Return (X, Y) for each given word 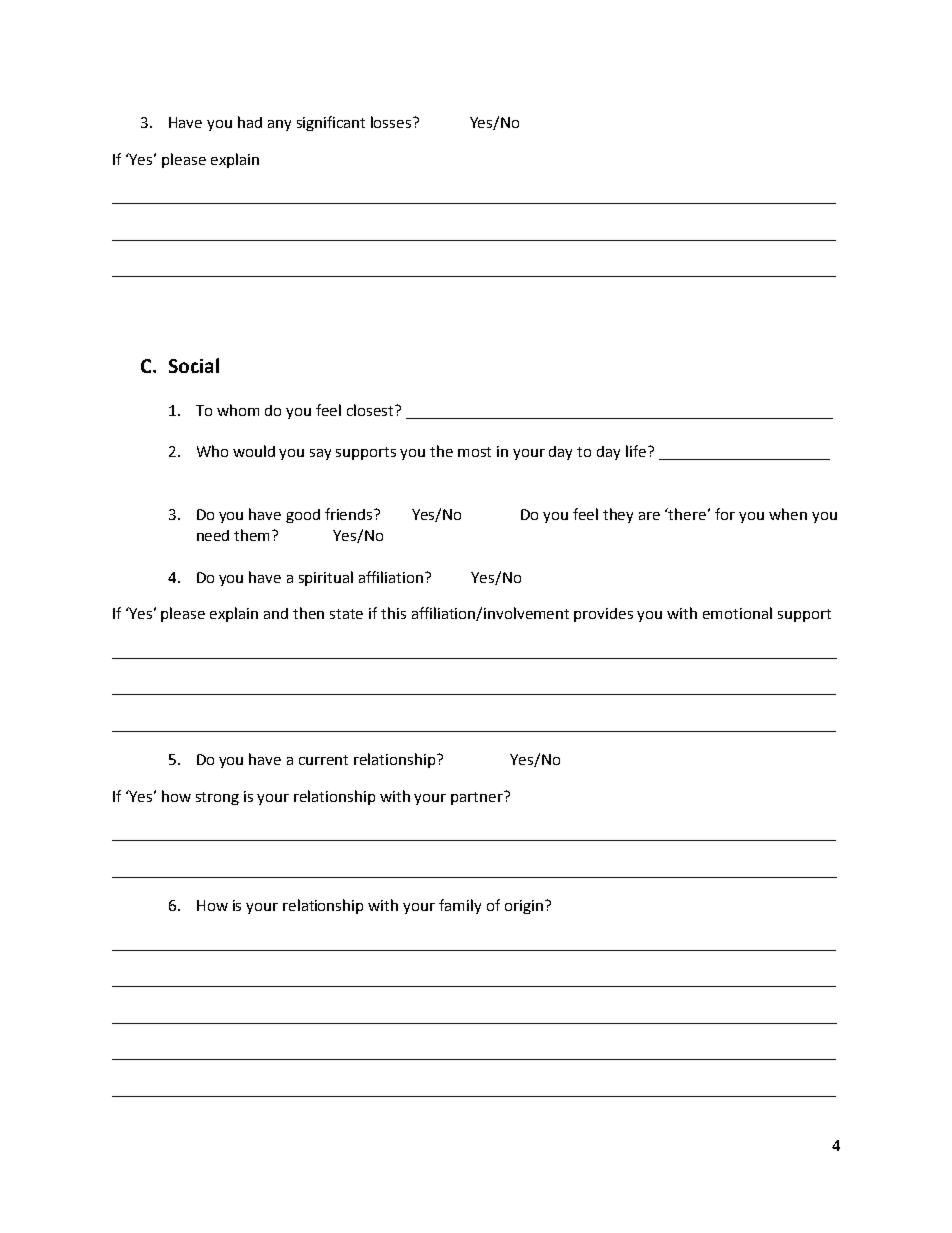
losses (392, 122)
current (323, 760)
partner (478, 798)
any (279, 125)
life (637, 451)
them (253, 535)
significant (331, 123)
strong (217, 798)
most (474, 452)
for (725, 514)
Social (194, 365)
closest (371, 410)
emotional (737, 613)
